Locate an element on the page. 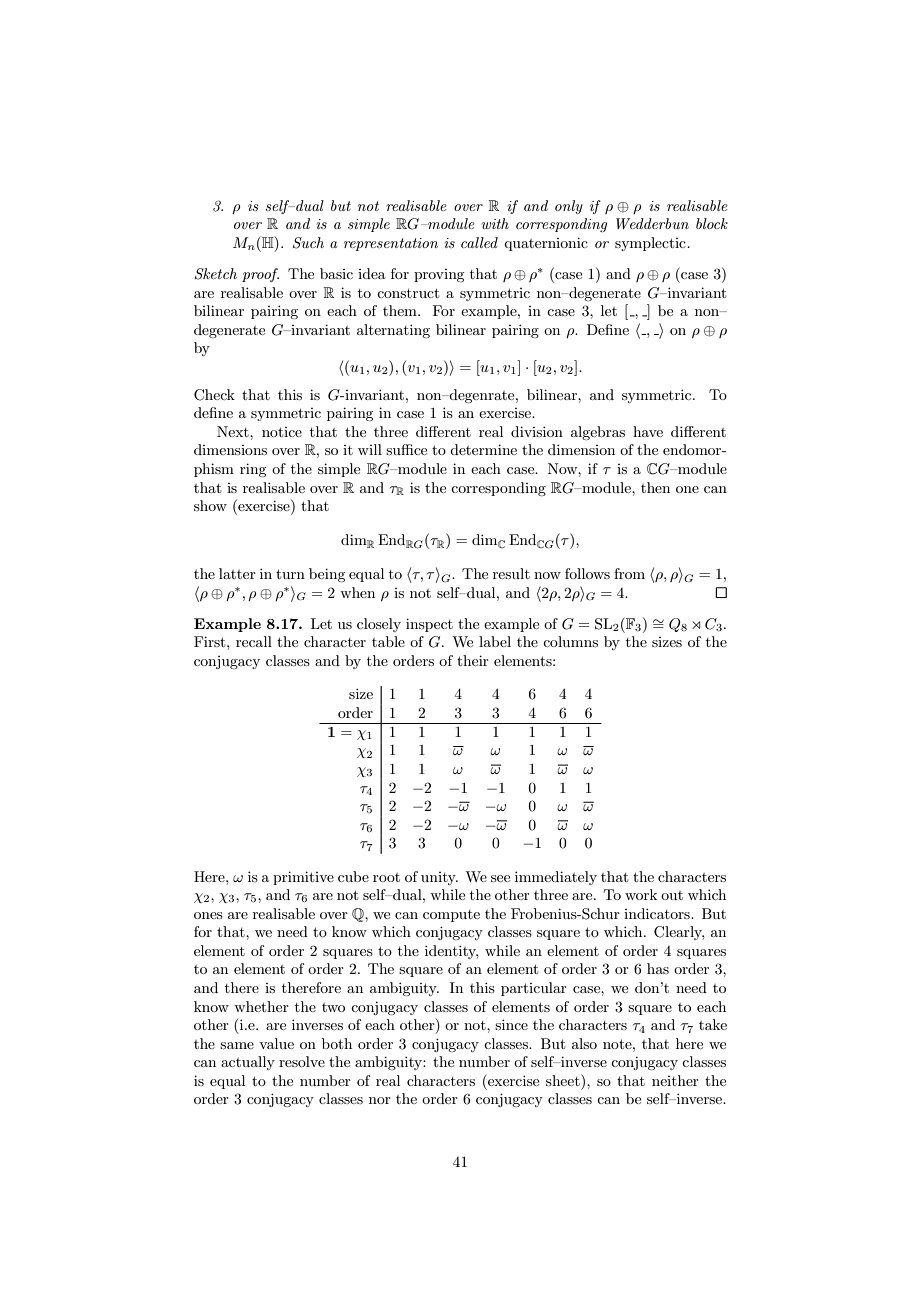  Such is located at coordinates (308, 243).
